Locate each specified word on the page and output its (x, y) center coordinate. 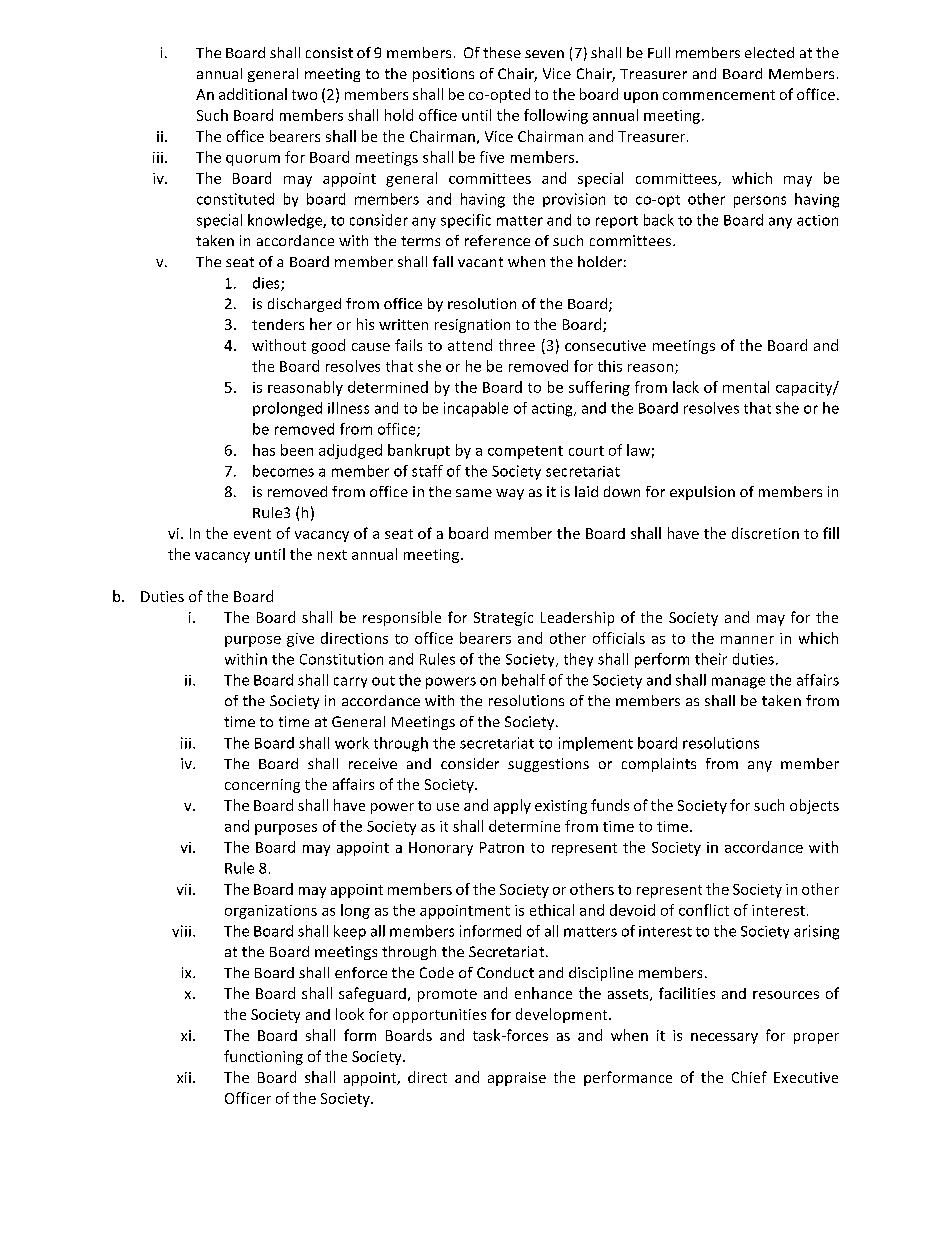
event (252, 534)
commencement (719, 95)
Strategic (503, 619)
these (502, 52)
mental (746, 387)
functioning (263, 1057)
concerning (262, 786)
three (517, 345)
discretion (765, 533)
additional (253, 94)
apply (512, 806)
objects (814, 806)
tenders (278, 324)
